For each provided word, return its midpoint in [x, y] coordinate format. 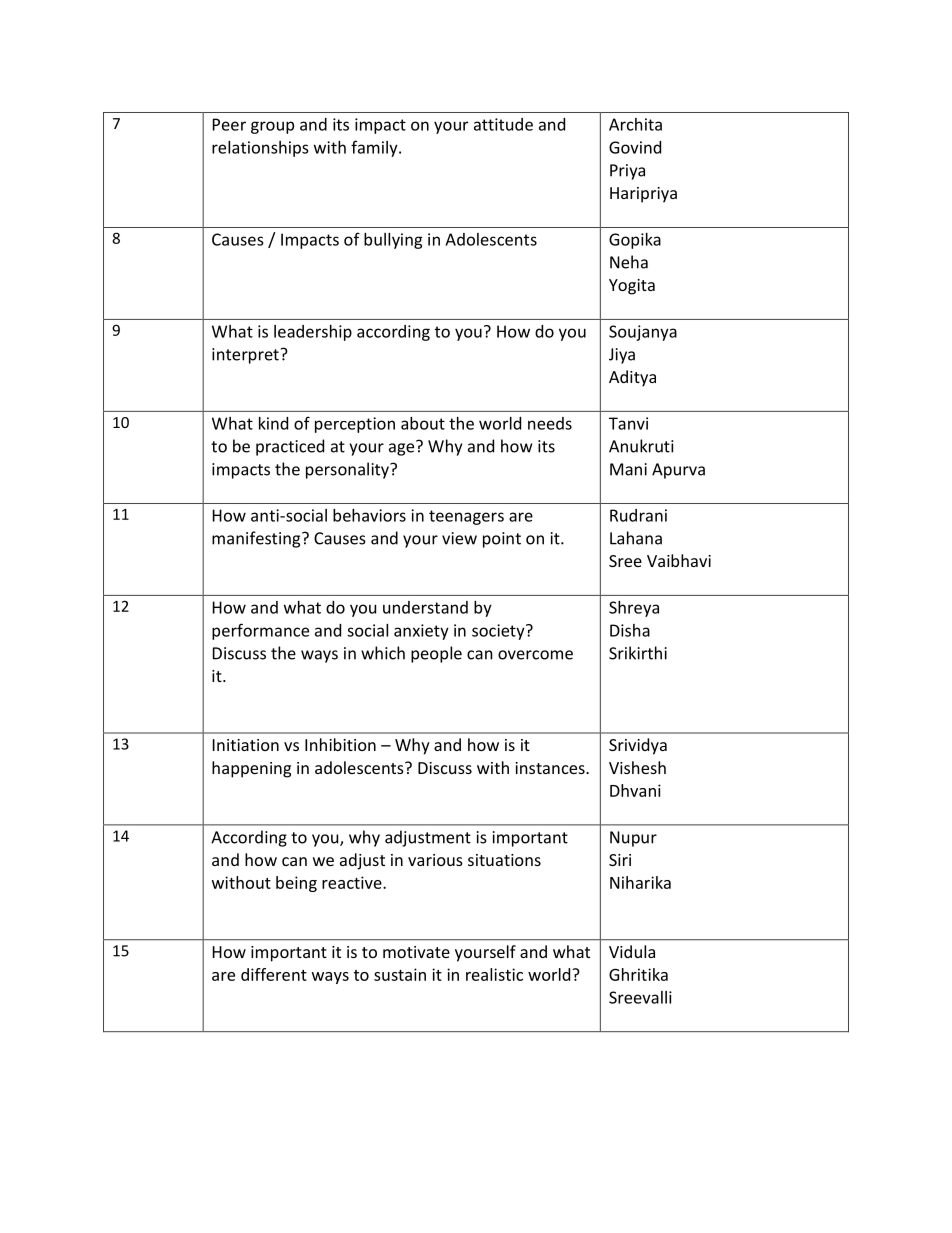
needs [550, 423]
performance [260, 631]
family [375, 148]
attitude [503, 124]
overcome [535, 655]
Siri [620, 860]
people [436, 654]
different [274, 974]
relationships [260, 149]
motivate [416, 952]
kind [273, 423]
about [423, 423]
